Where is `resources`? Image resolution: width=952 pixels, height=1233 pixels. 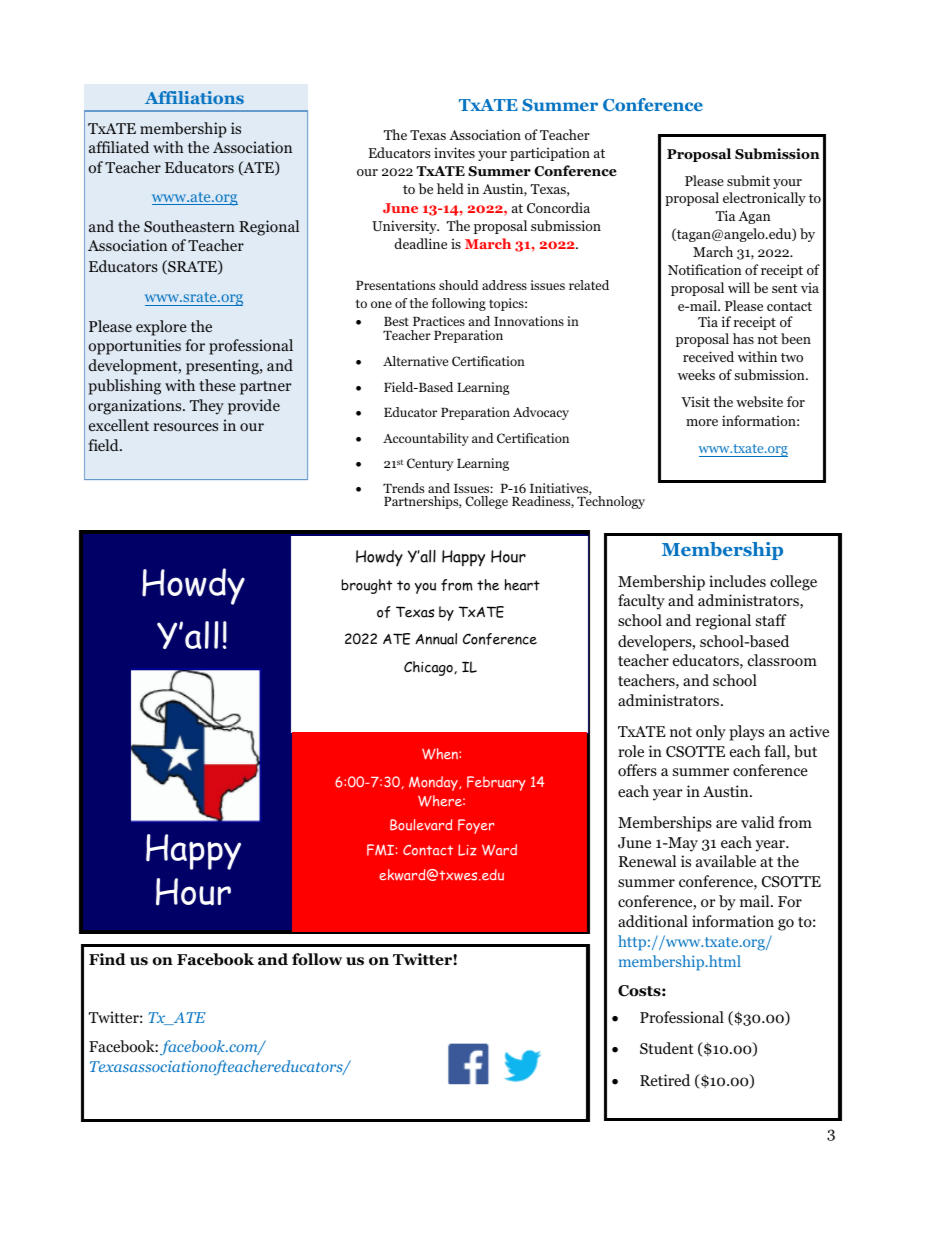
resources is located at coordinates (185, 427).
